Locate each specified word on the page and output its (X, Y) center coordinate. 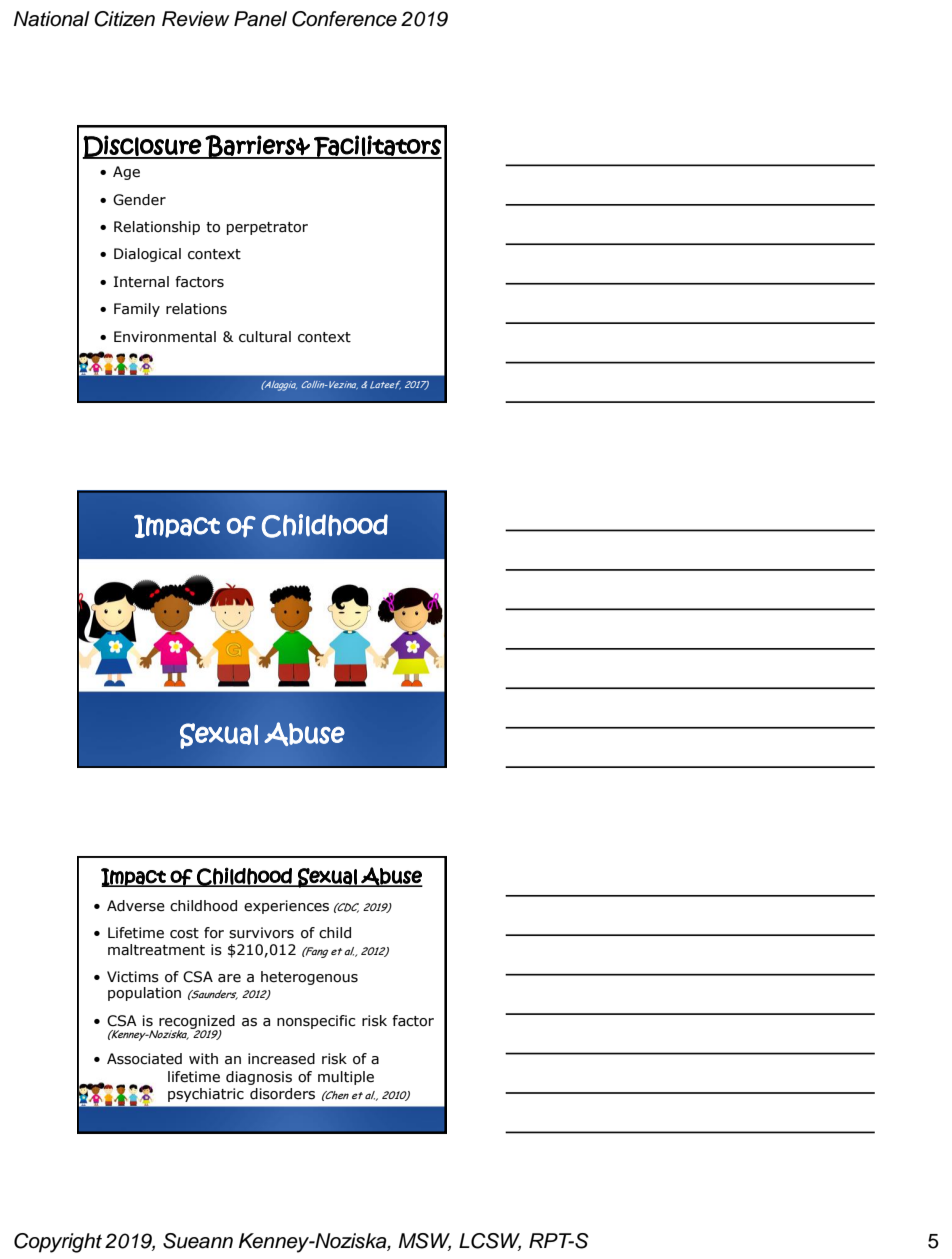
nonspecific (316, 1022)
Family (137, 310)
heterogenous (309, 978)
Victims (133, 977)
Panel (260, 19)
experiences (286, 907)
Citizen (124, 19)
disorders (282, 1094)
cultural (265, 337)
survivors (261, 933)
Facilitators (377, 147)
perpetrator (267, 228)
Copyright (58, 1243)
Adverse (136, 906)
